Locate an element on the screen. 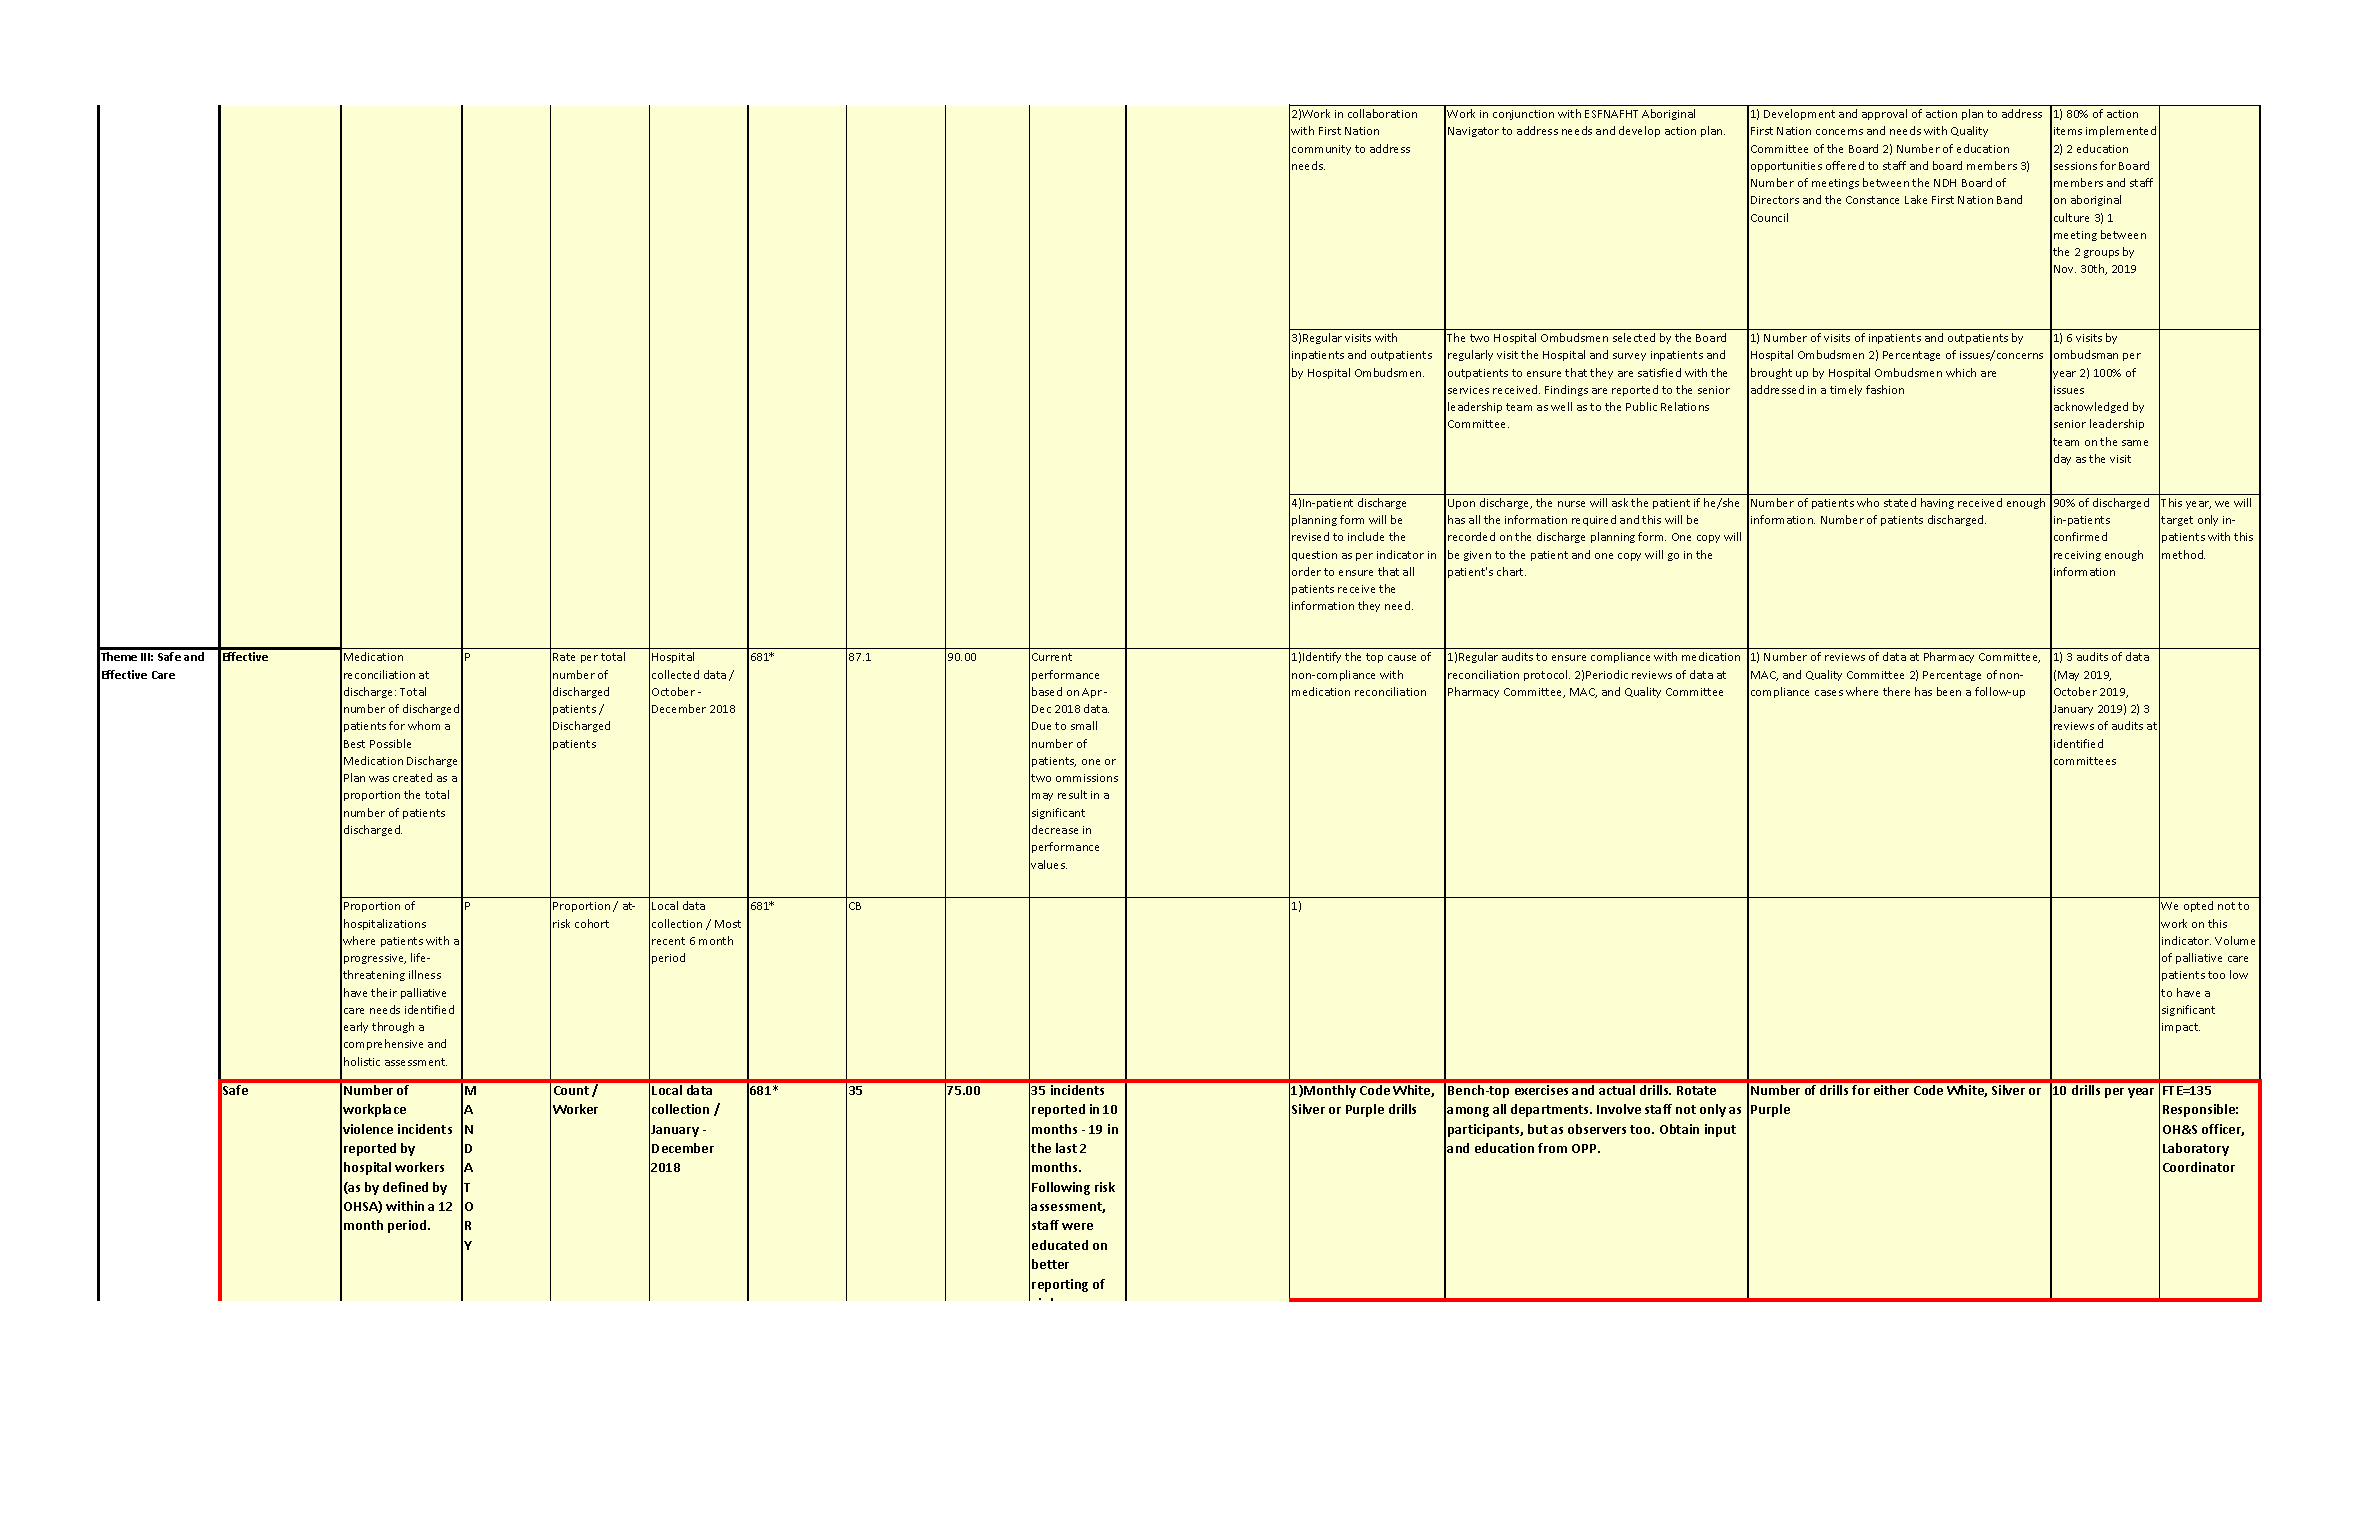 Image resolution: width=2380 pixels, height=1540 pixels. items is located at coordinates (2068, 131).
